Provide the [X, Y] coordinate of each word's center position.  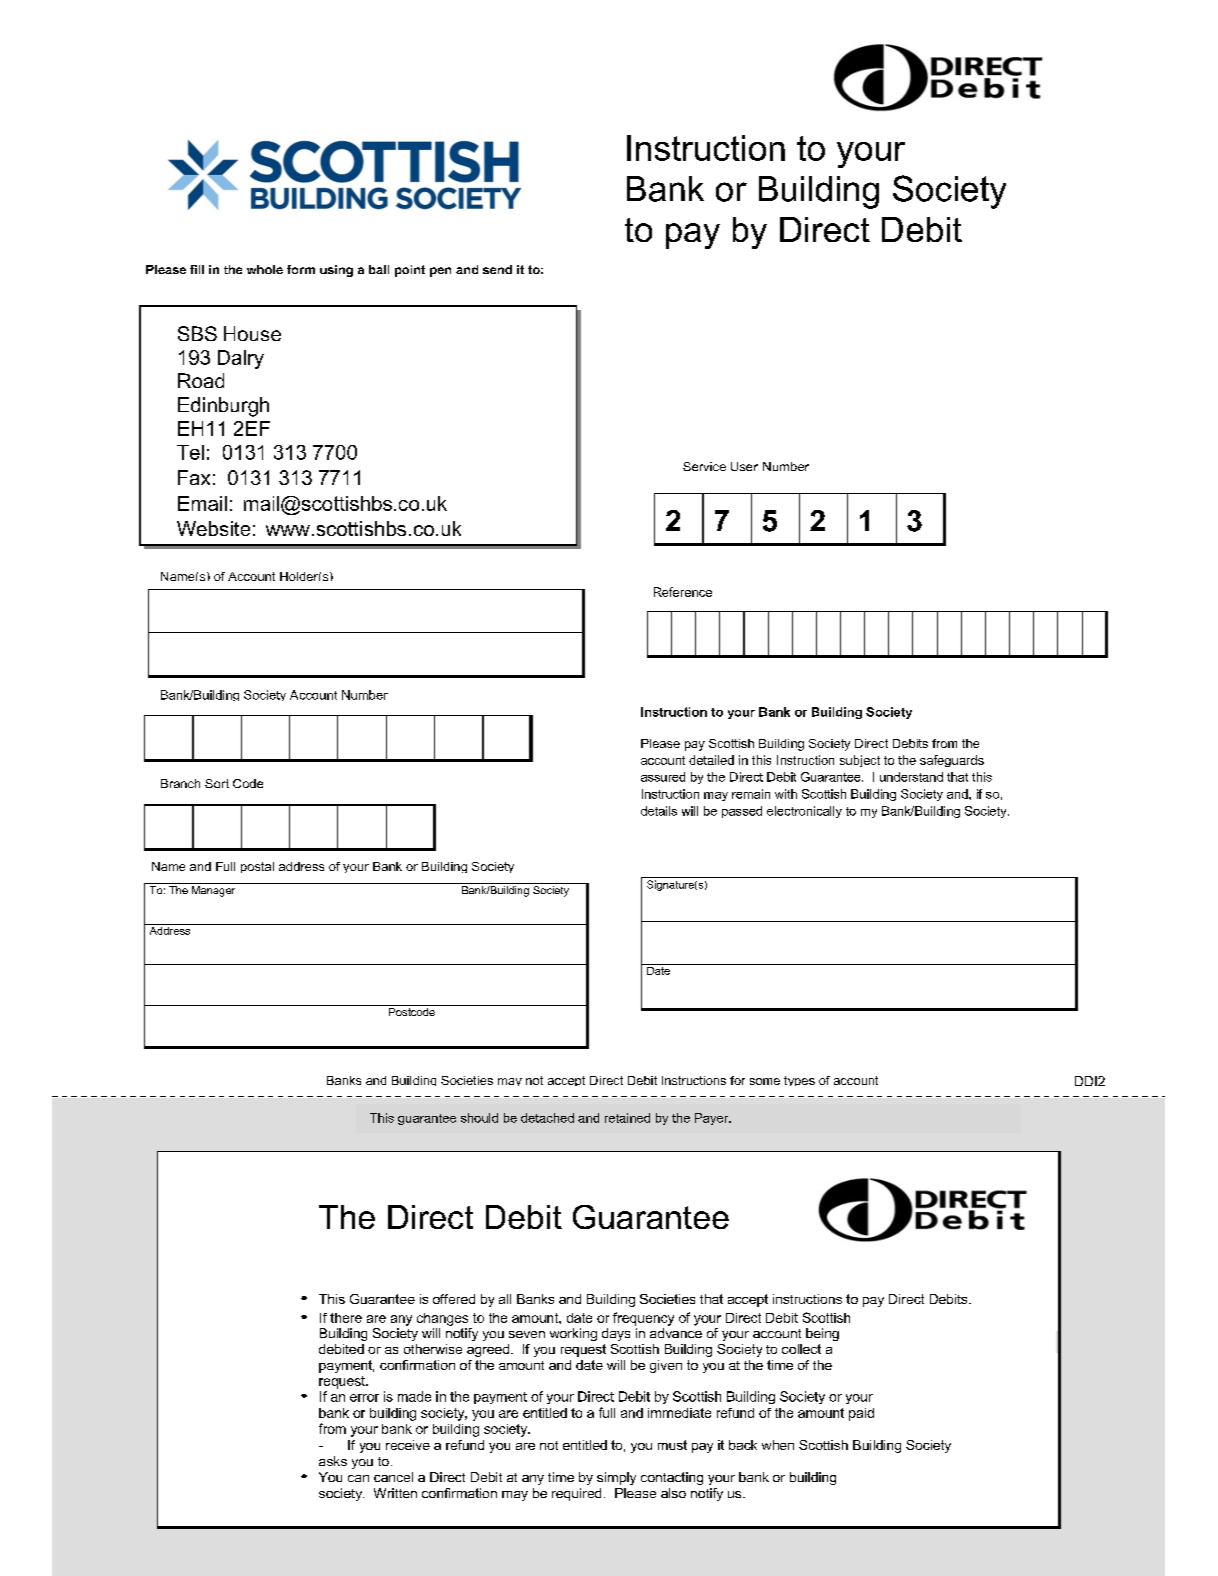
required [576, 1494]
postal [257, 867]
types [799, 1081]
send [497, 269]
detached [547, 1118]
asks [333, 1461]
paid [861, 1414]
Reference [683, 592]
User [744, 466]
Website [213, 528]
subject [860, 761]
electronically [804, 812]
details [659, 811]
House [252, 333]
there [346, 1318]
